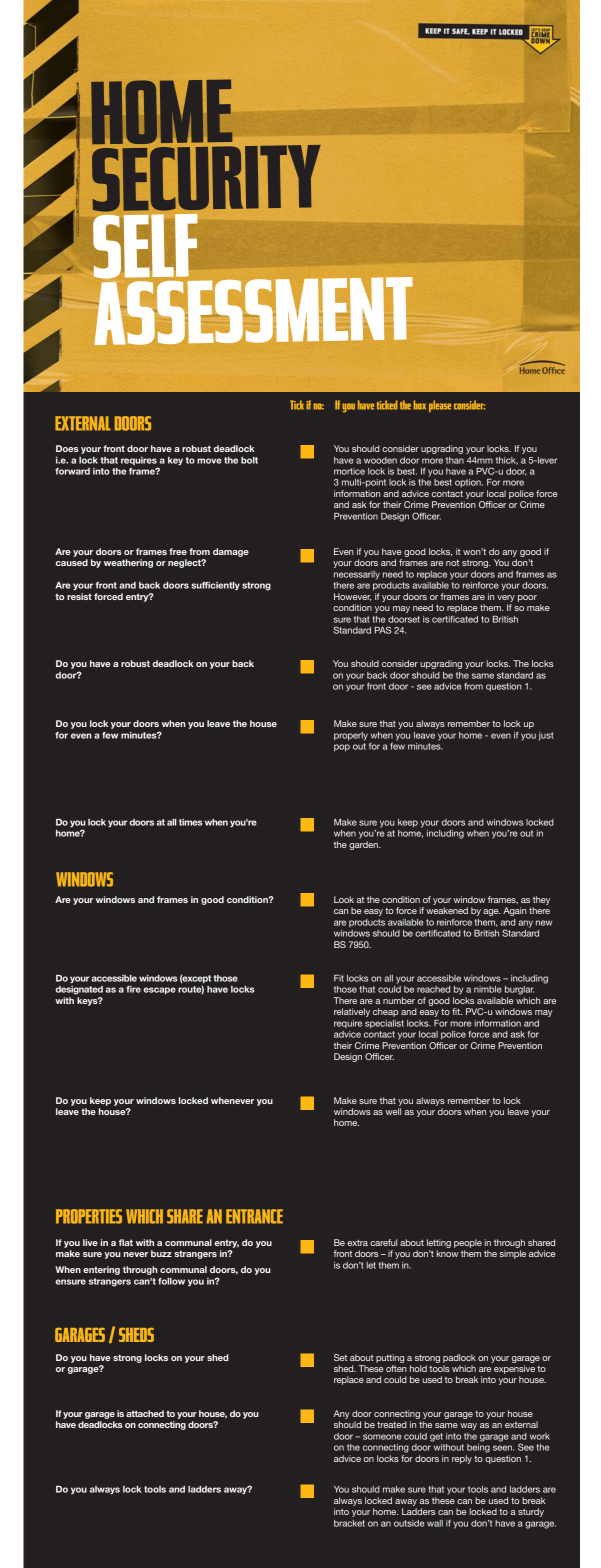  Describe the element at coordinates (253, 309) in the page. I see `ASSESSMENT` at that location.
